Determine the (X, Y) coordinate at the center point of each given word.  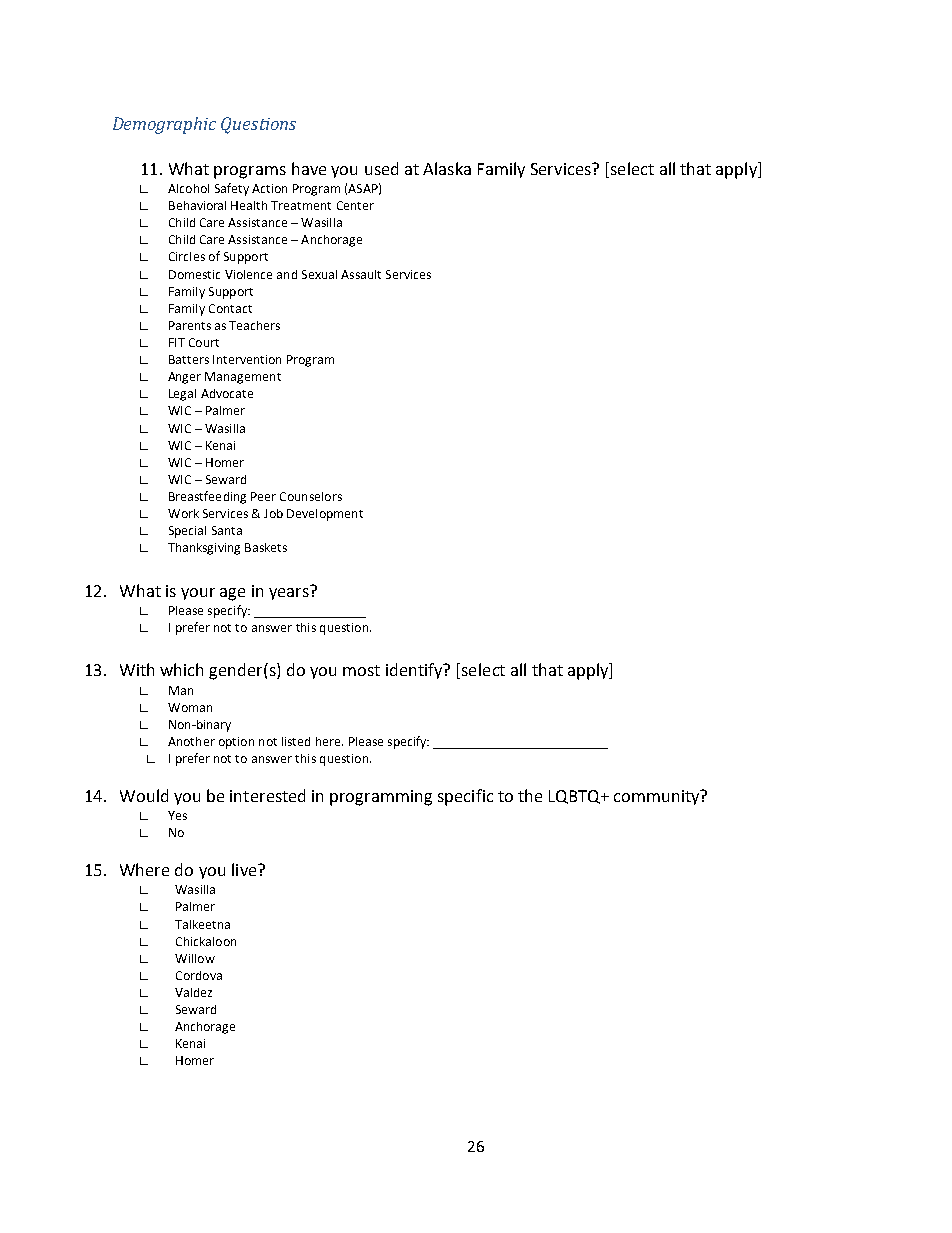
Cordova (199, 975)
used (381, 168)
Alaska (447, 168)
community (658, 797)
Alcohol (188, 188)
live (245, 869)
